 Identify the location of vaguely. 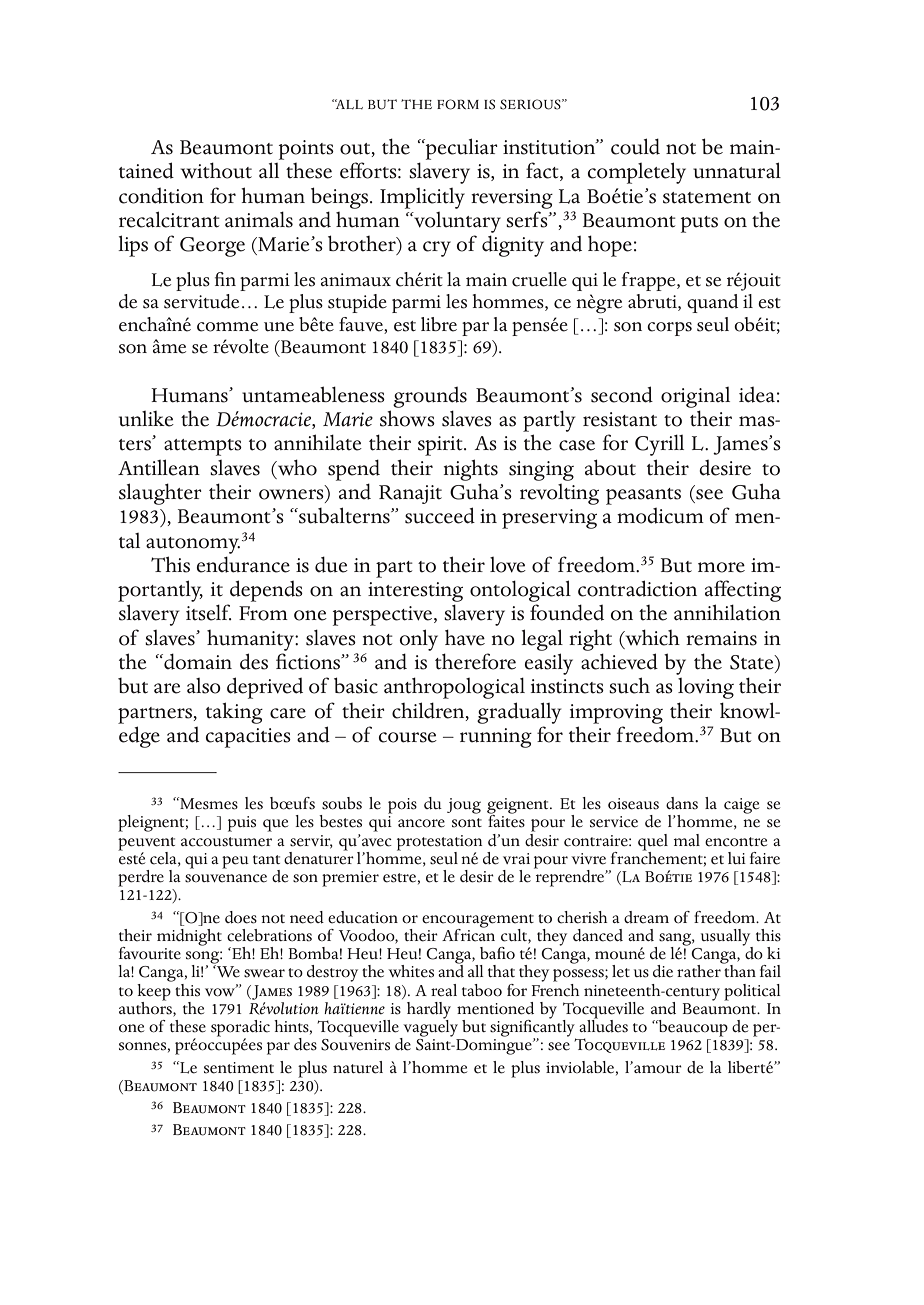
(429, 1028).
